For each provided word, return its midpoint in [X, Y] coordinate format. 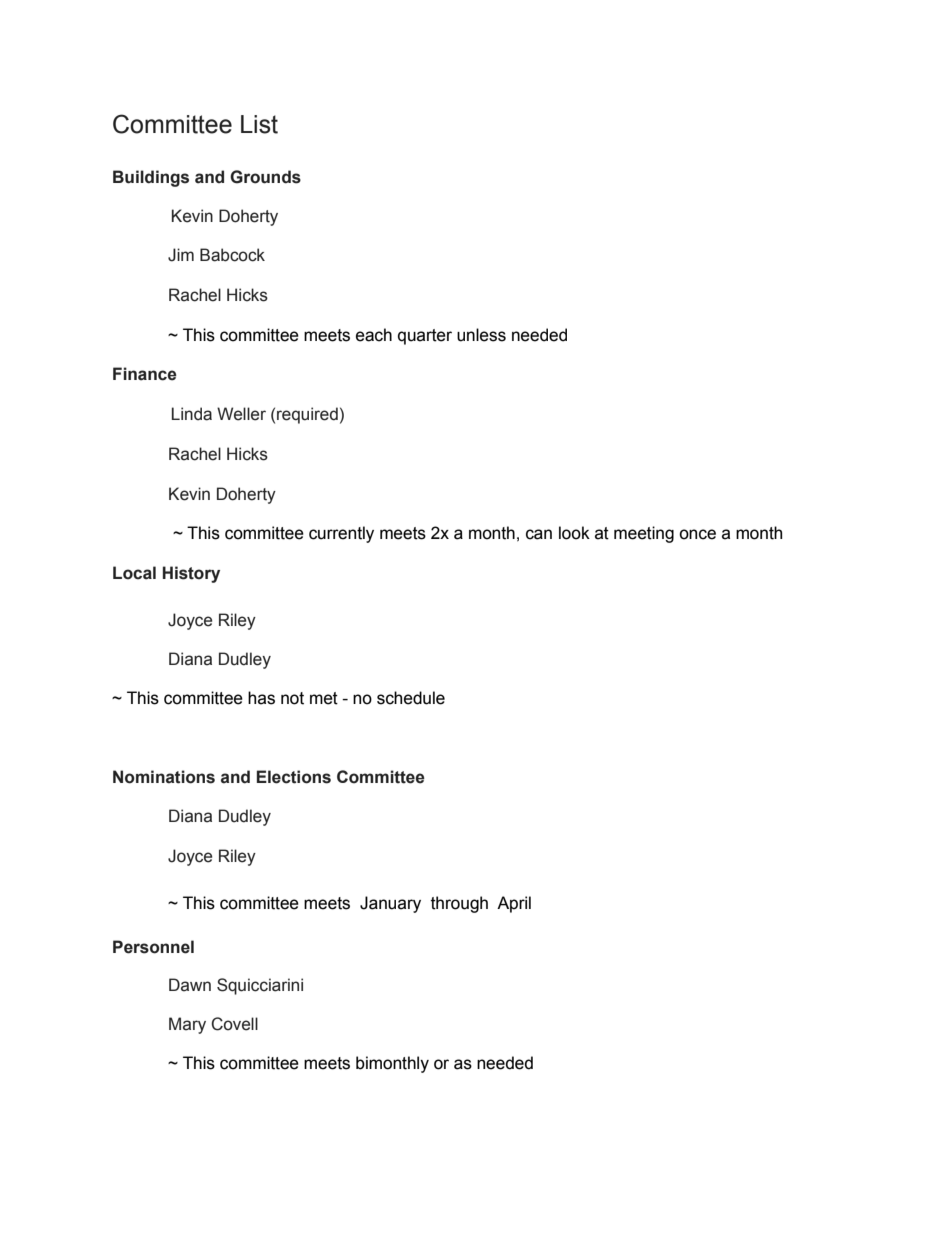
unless [481, 335]
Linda [192, 414]
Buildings [151, 178]
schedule [411, 698]
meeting [644, 534]
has [261, 698]
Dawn [190, 985]
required [307, 415]
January [390, 904]
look [574, 533]
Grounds [265, 177]
